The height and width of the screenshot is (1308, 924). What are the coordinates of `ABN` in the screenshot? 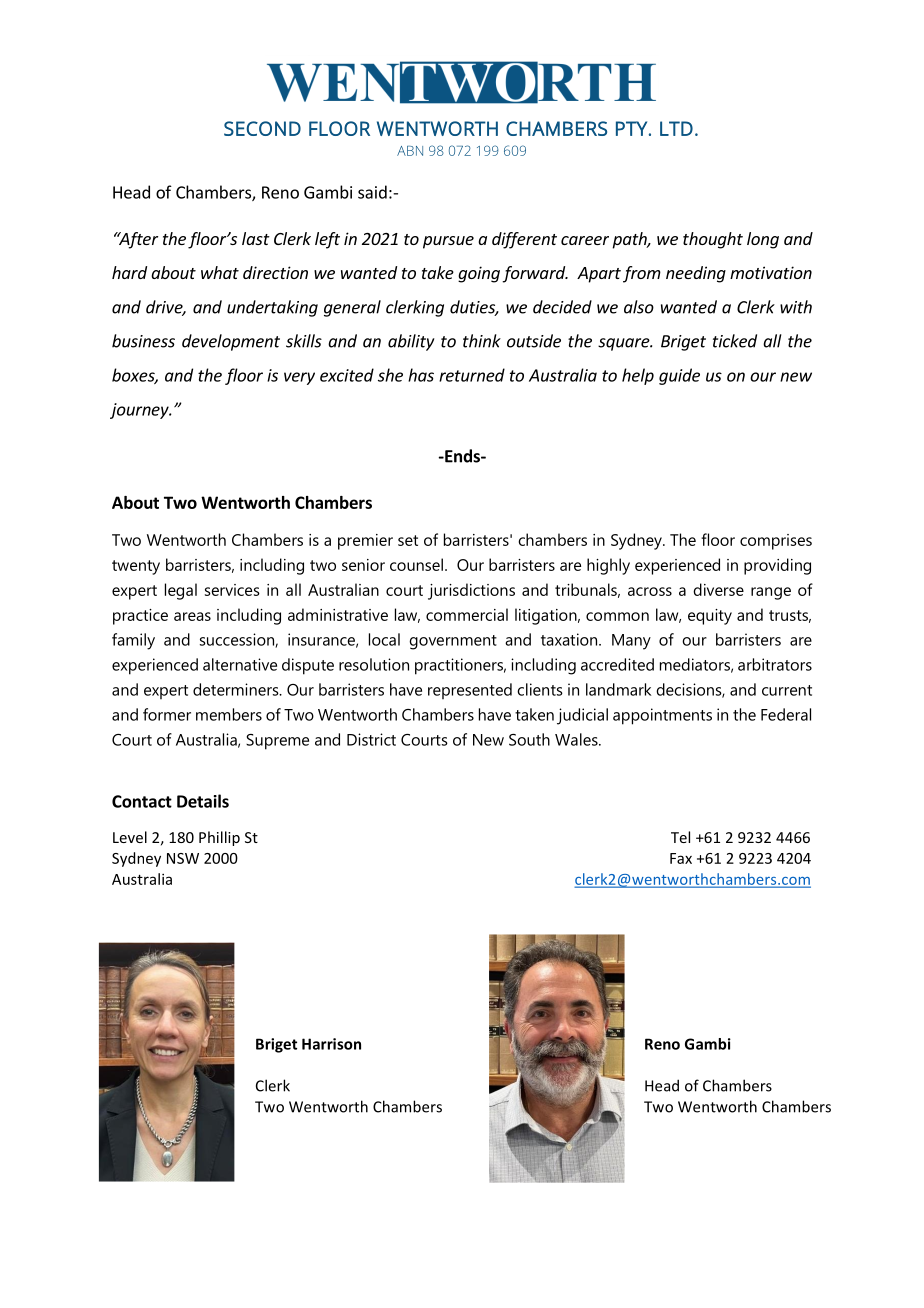 It's located at (410, 151).
